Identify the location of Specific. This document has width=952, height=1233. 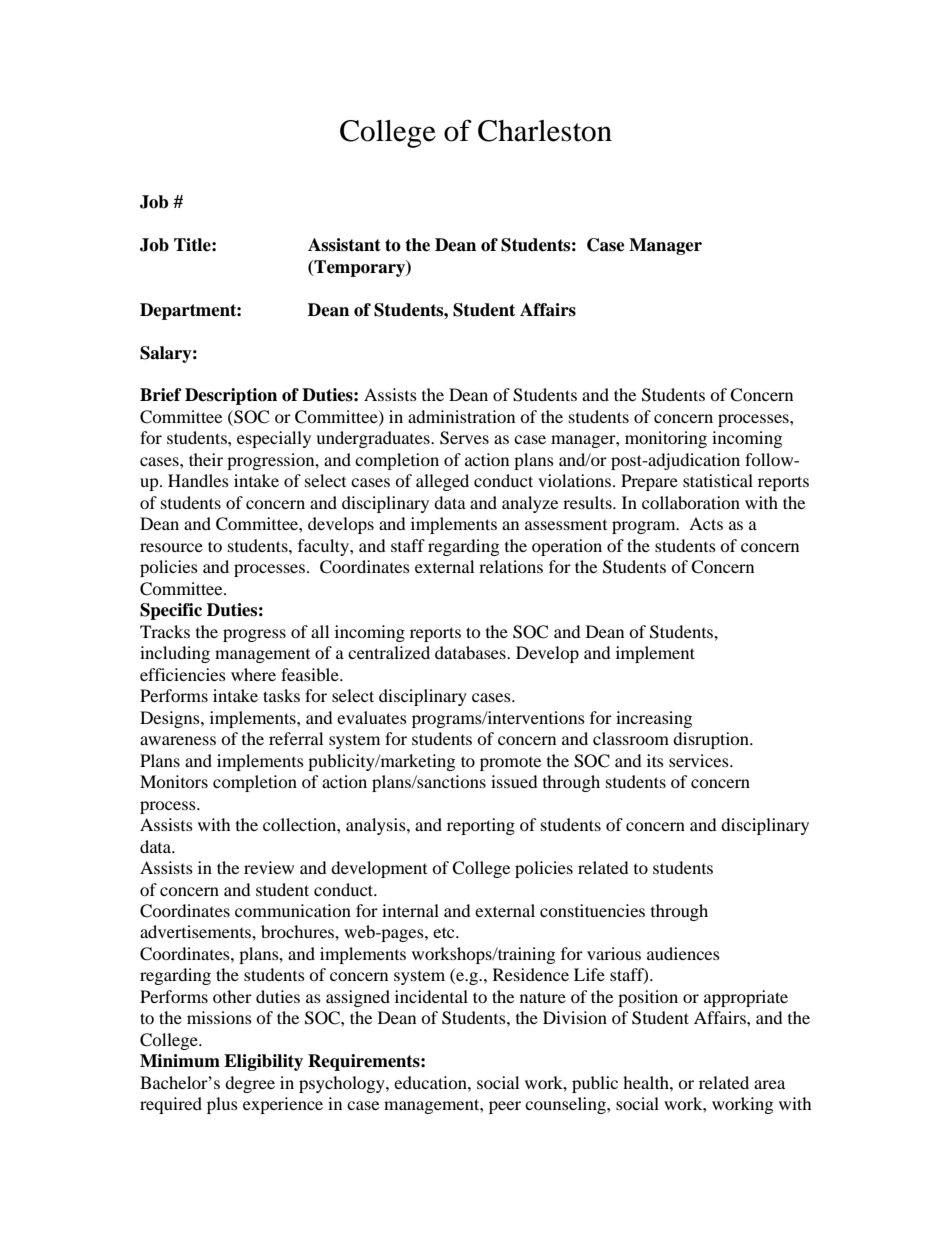
(171, 611).
